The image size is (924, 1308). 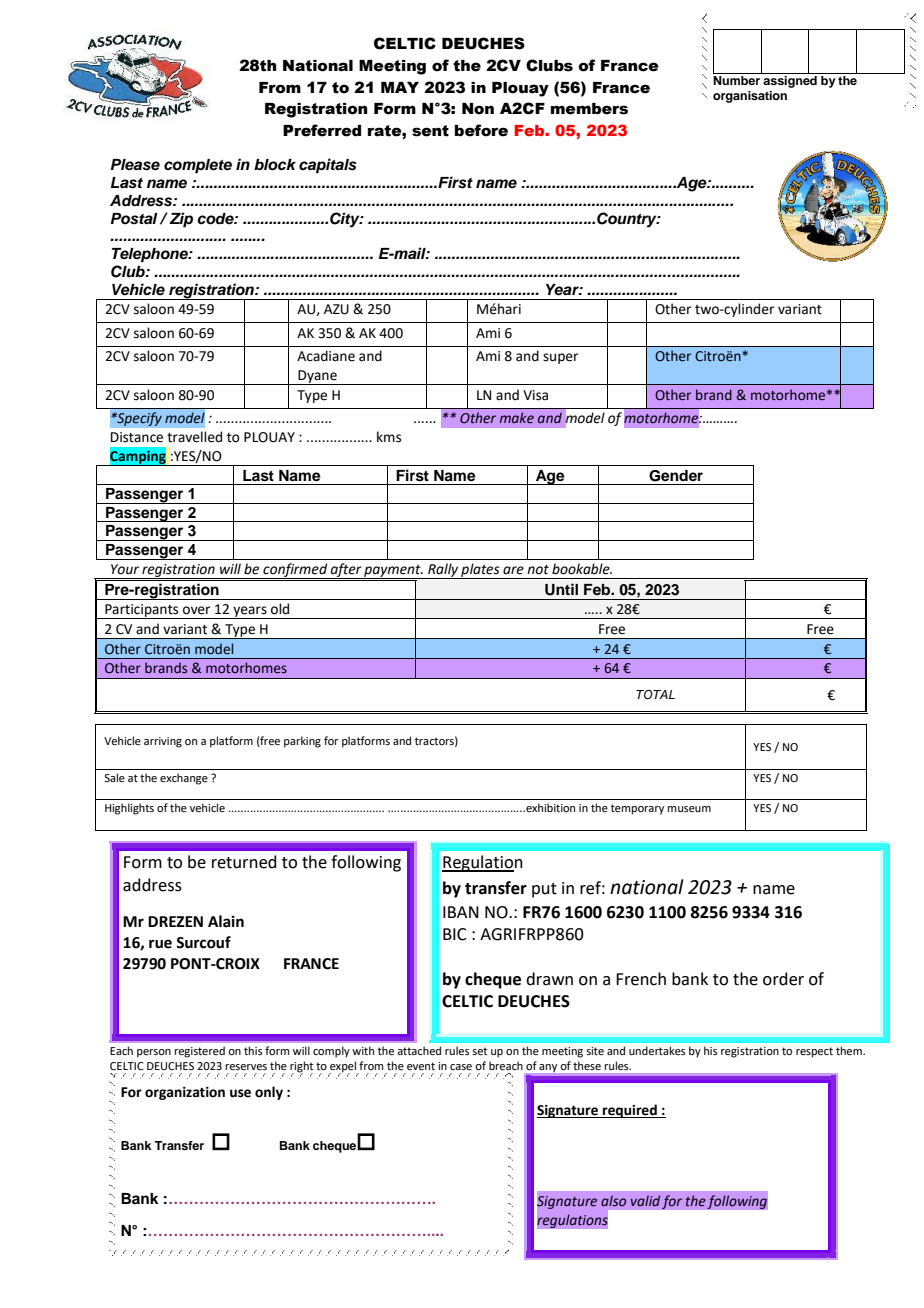 I want to click on Alain, so click(x=226, y=921).
